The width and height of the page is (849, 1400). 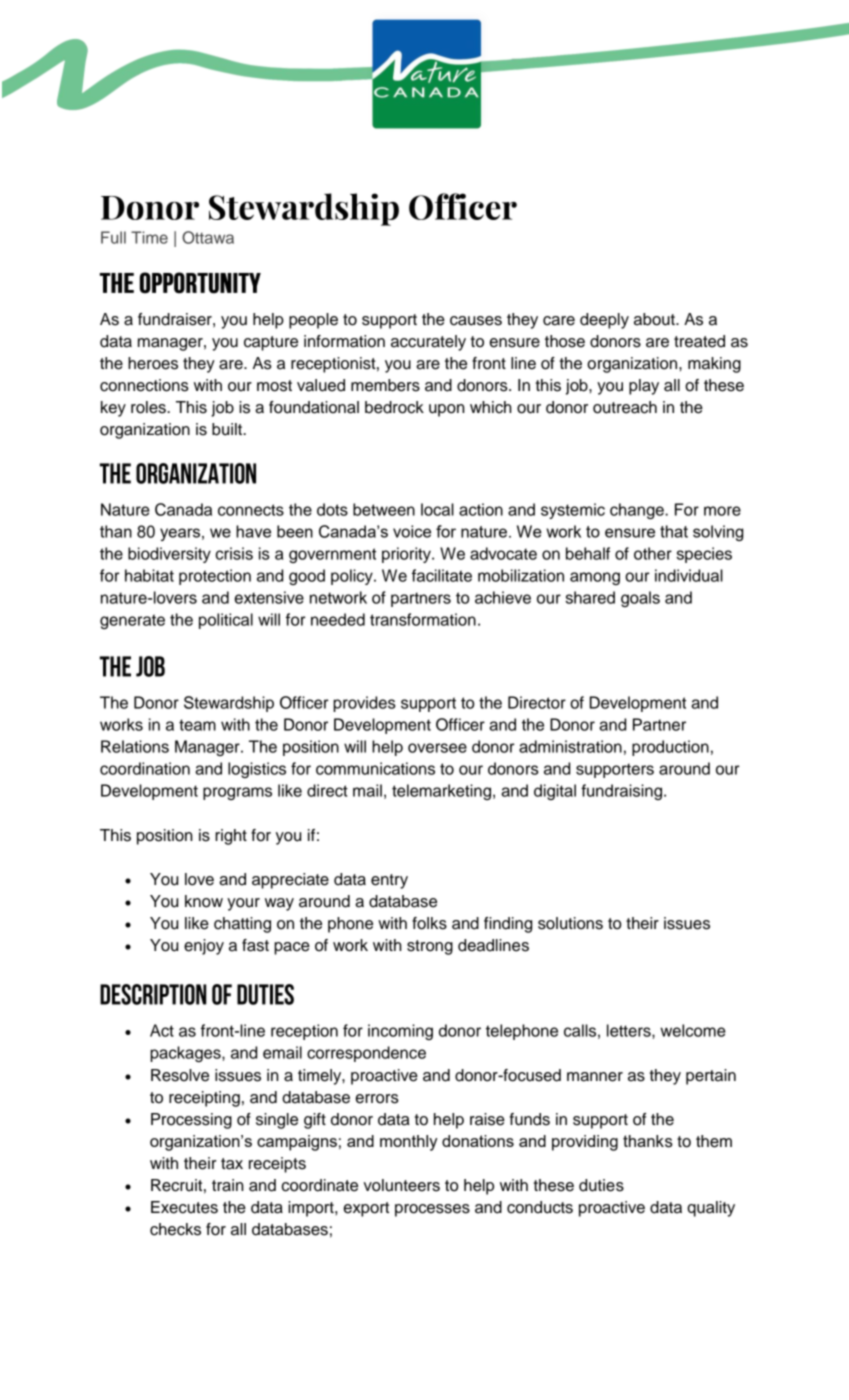 I want to click on about, so click(x=655, y=319).
